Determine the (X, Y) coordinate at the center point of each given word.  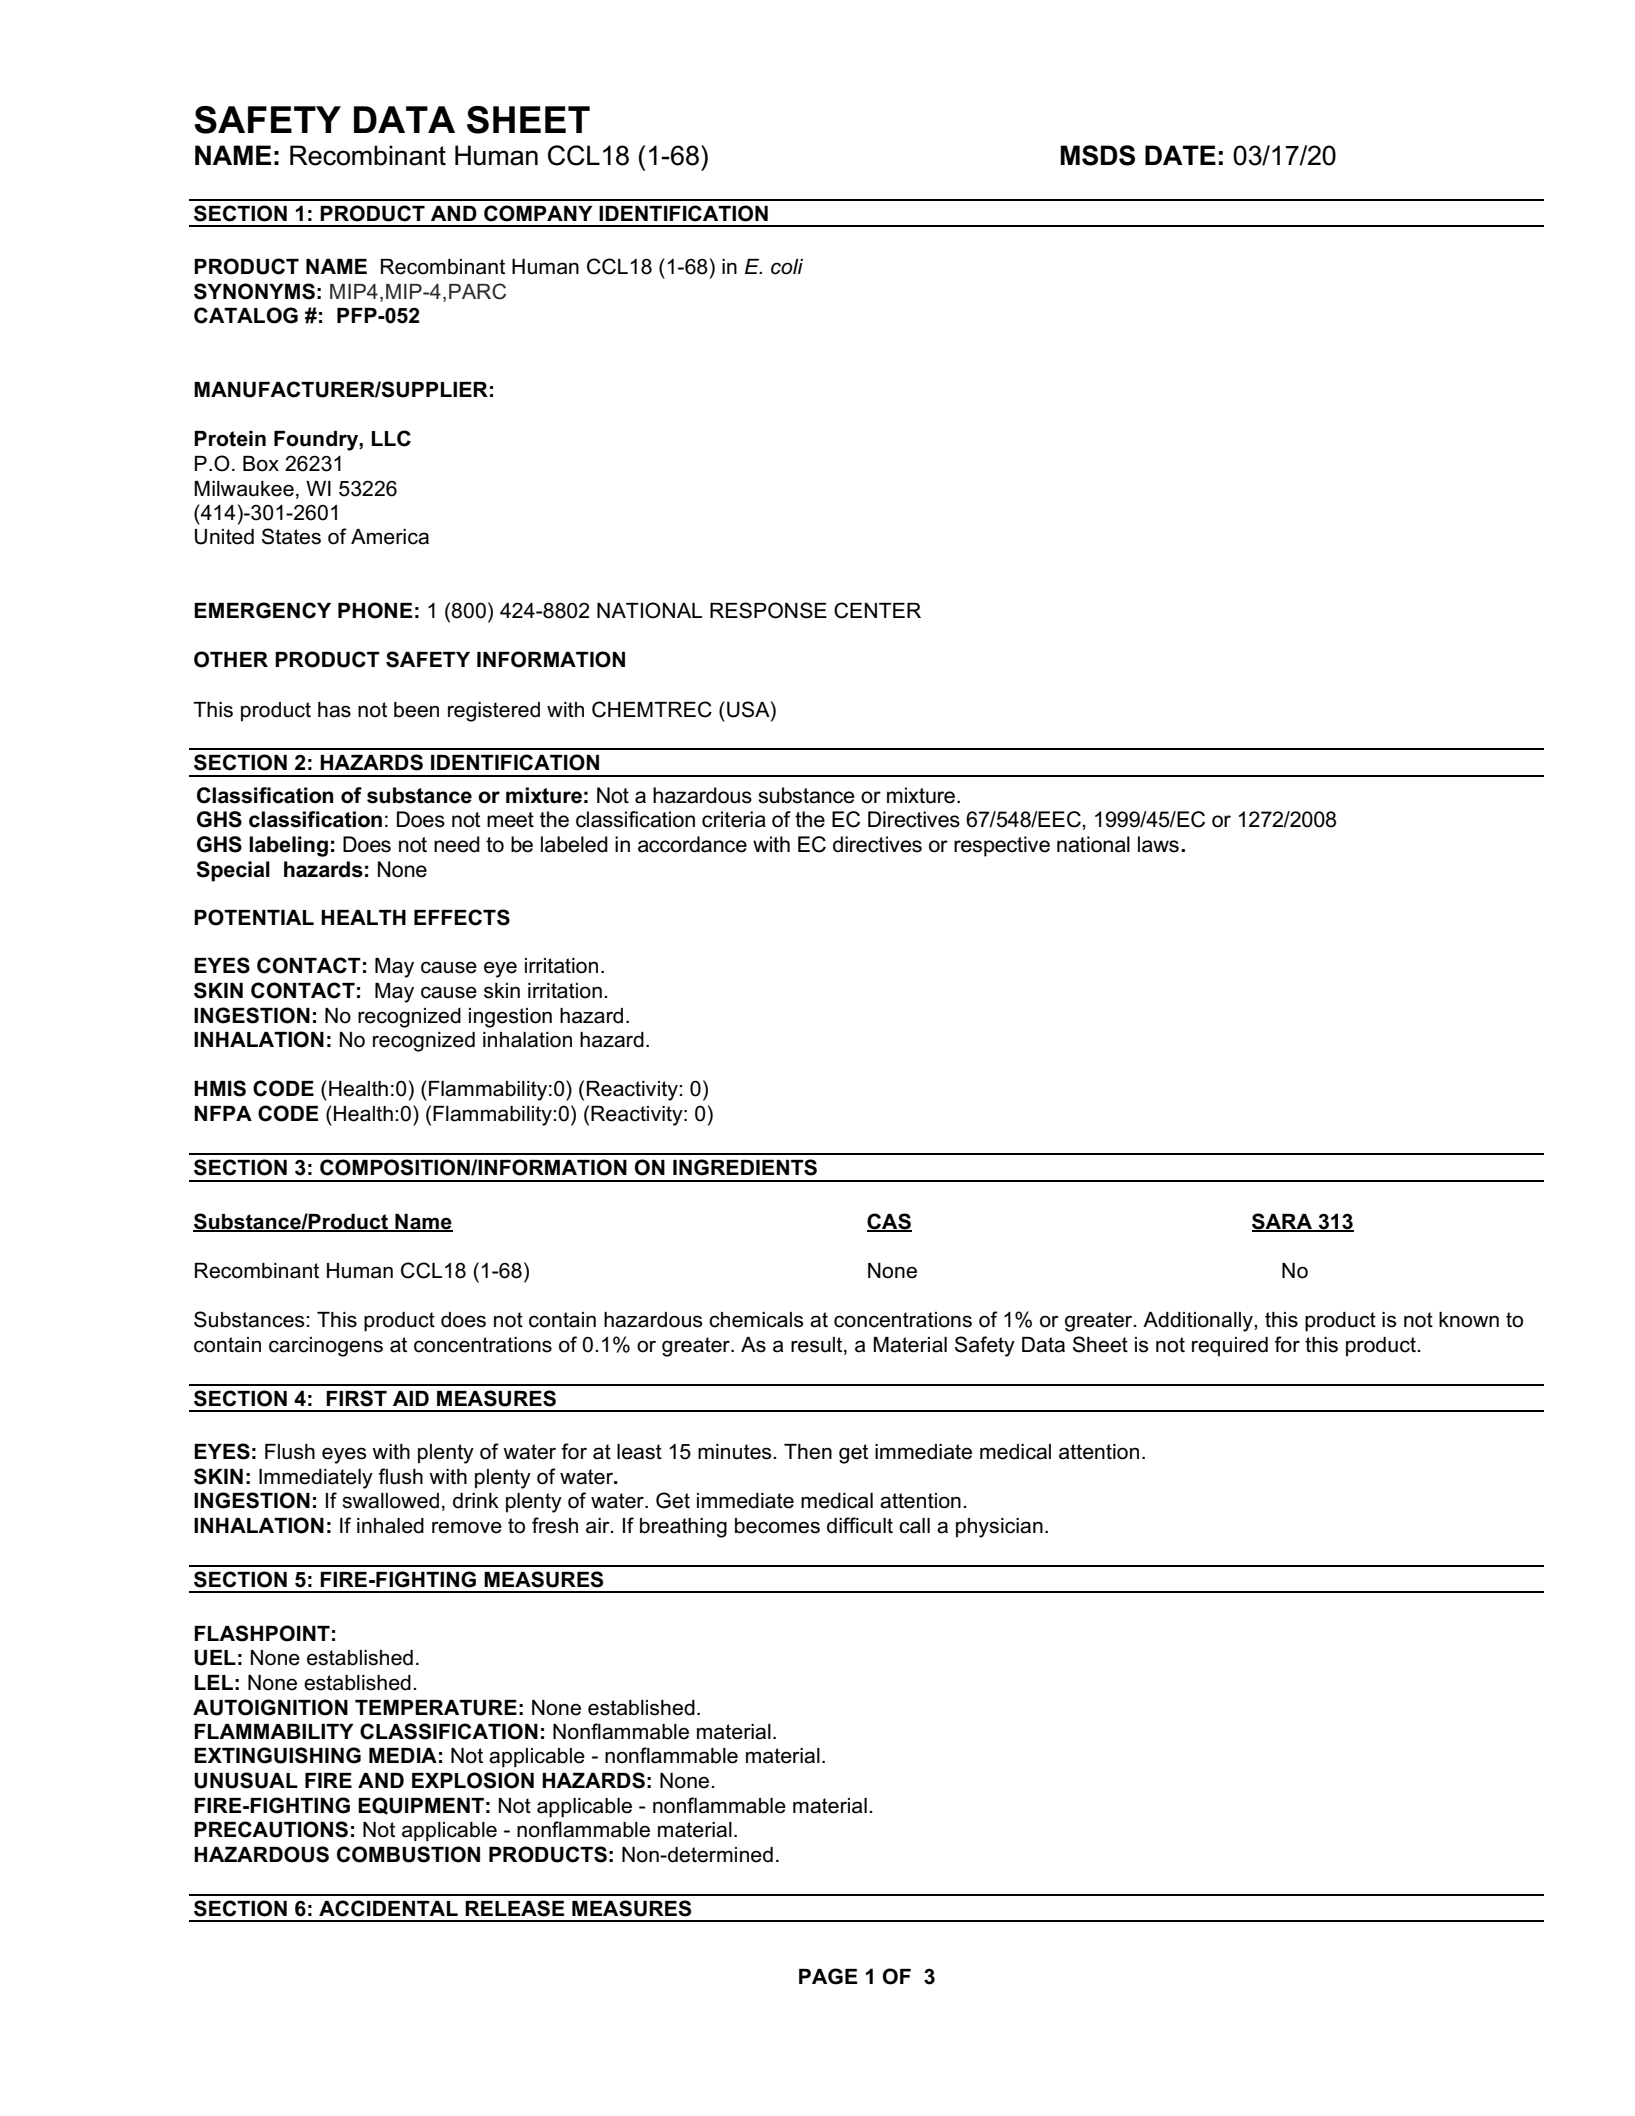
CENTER (877, 610)
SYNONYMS (254, 291)
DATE (1180, 155)
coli (787, 267)
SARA (1283, 1222)
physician (999, 1528)
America (390, 537)
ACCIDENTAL (388, 1908)
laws (1158, 844)
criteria (734, 819)
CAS (889, 1222)
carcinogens (326, 1347)
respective (1002, 846)
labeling (288, 846)
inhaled (390, 1526)
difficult (860, 1525)
